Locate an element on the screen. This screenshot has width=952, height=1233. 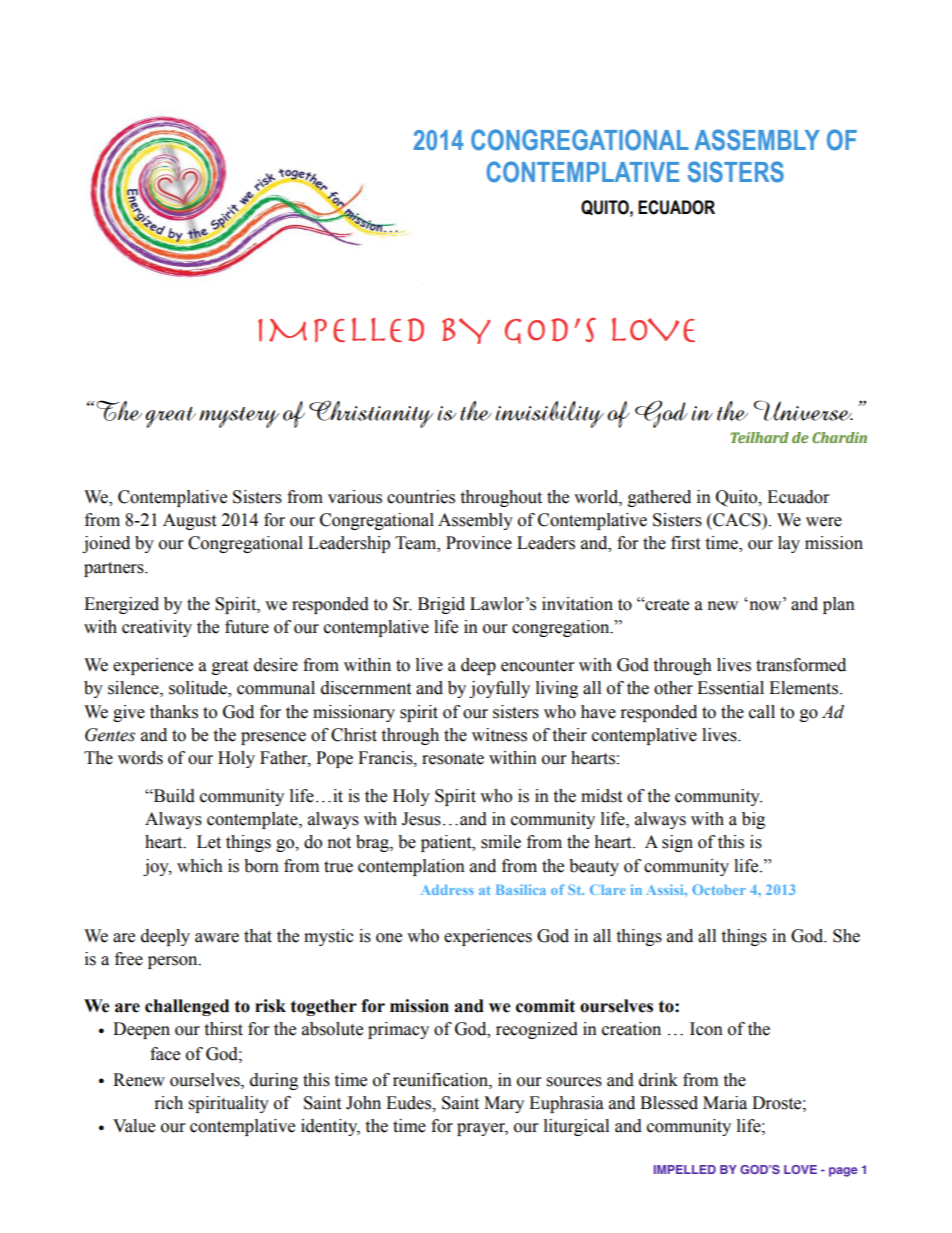
Mary is located at coordinates (504, 1104).
